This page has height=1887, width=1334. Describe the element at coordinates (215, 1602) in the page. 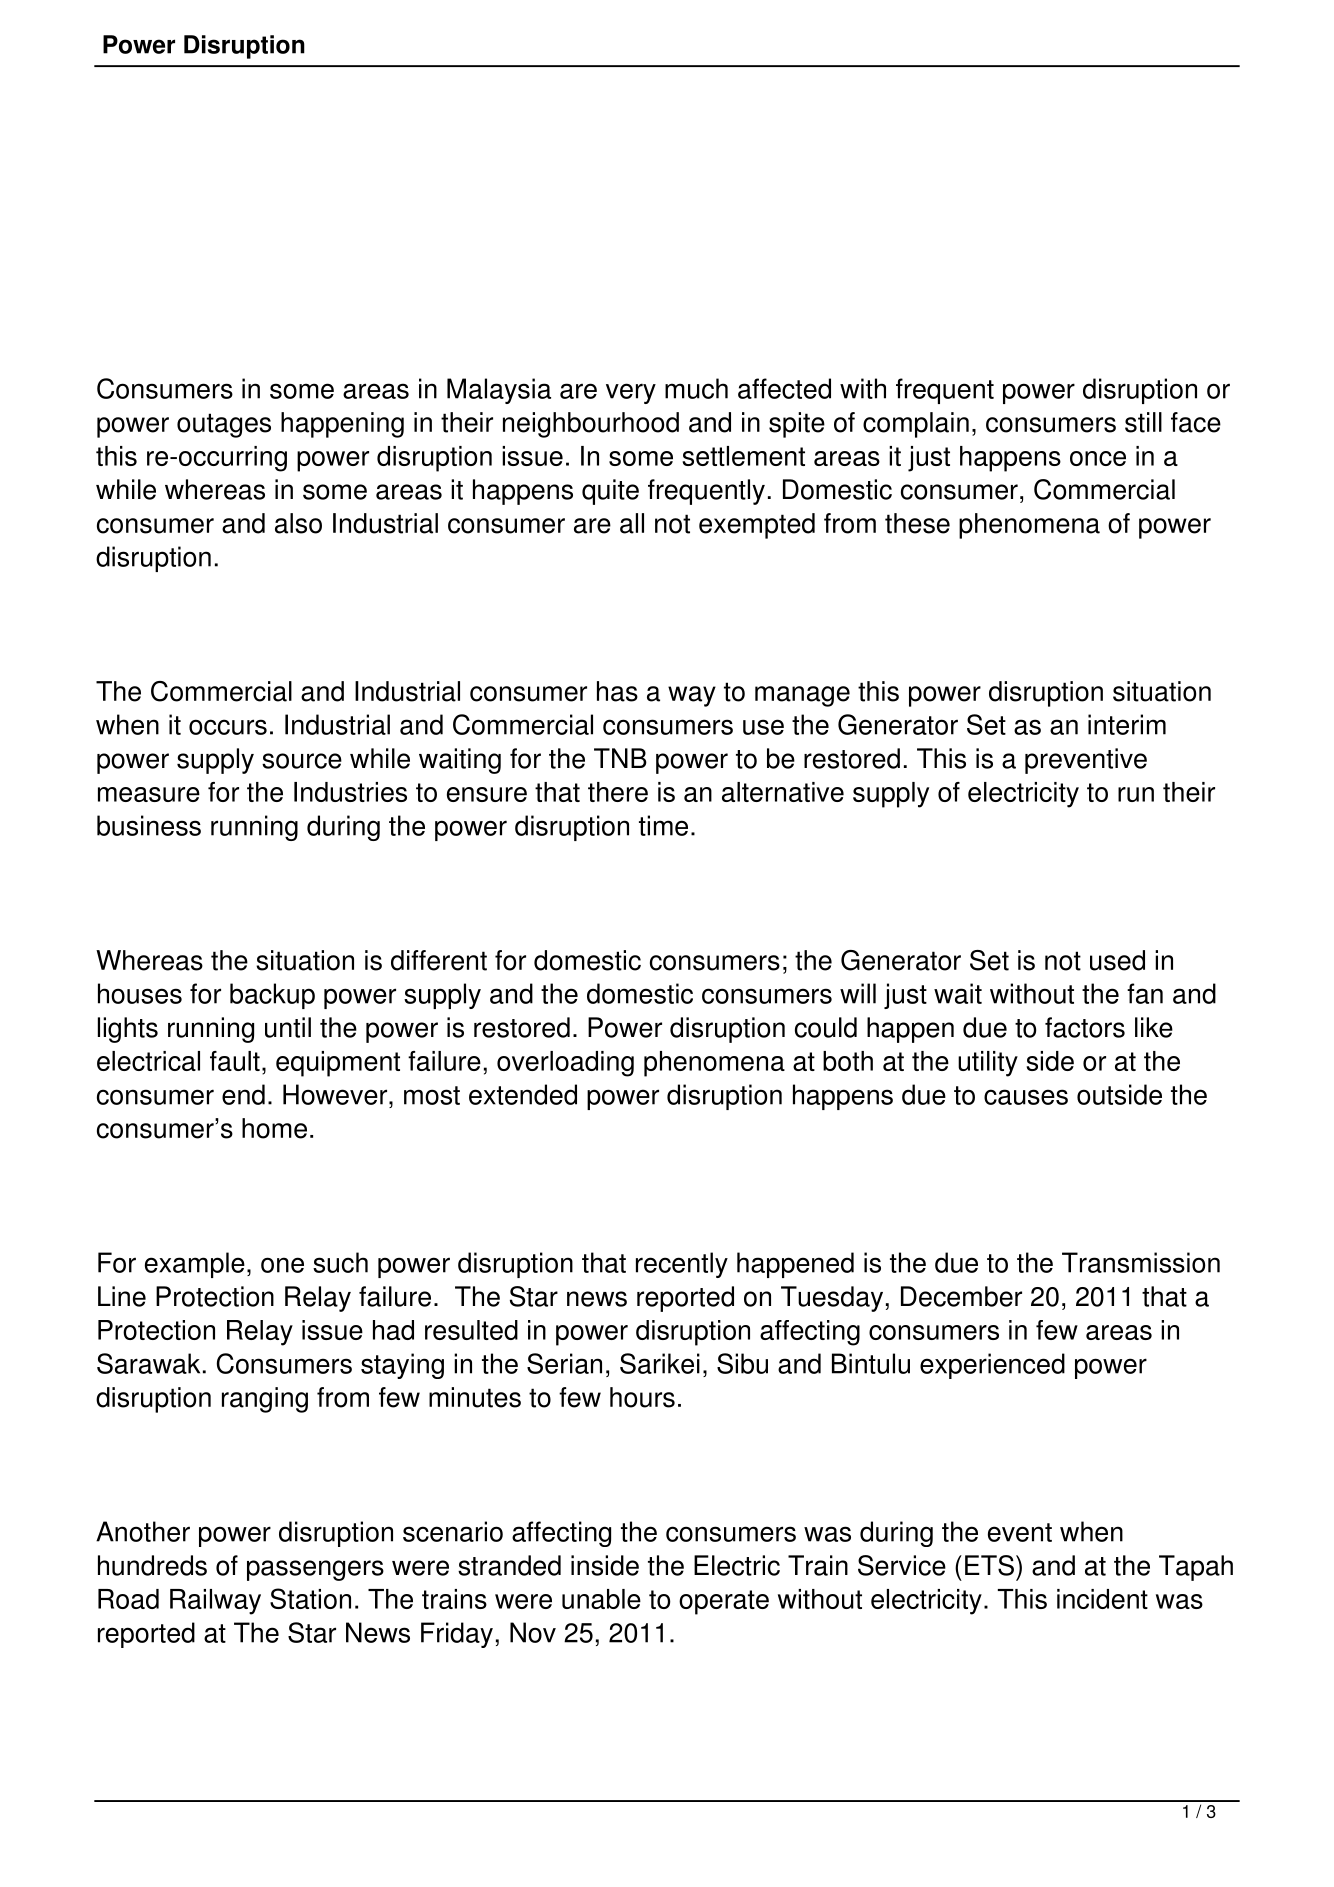

I see `Railway` at that location.
